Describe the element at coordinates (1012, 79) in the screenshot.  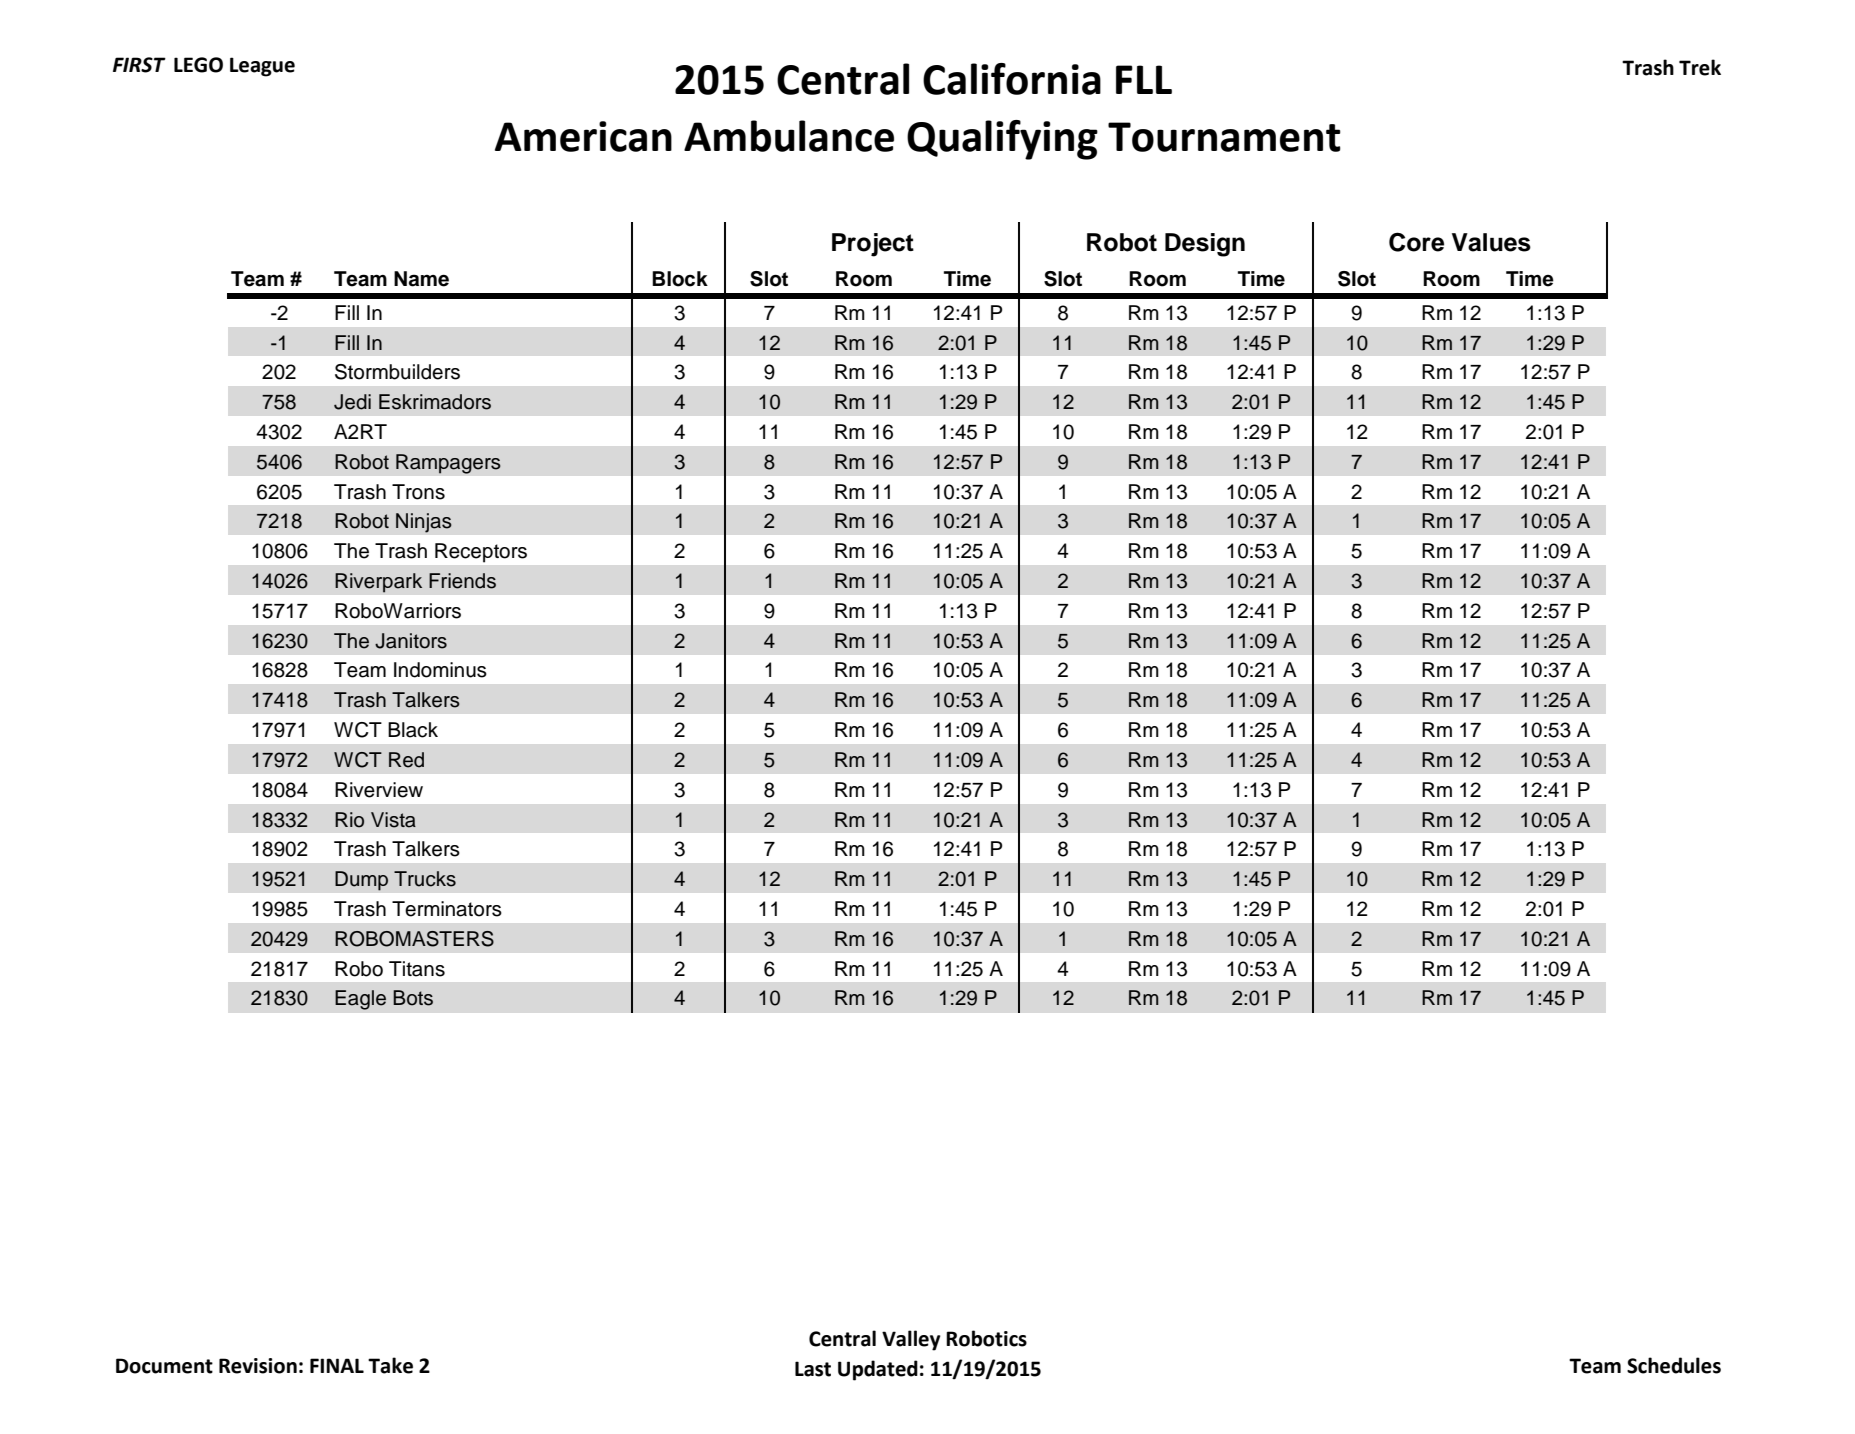
I see `California` at that location.
